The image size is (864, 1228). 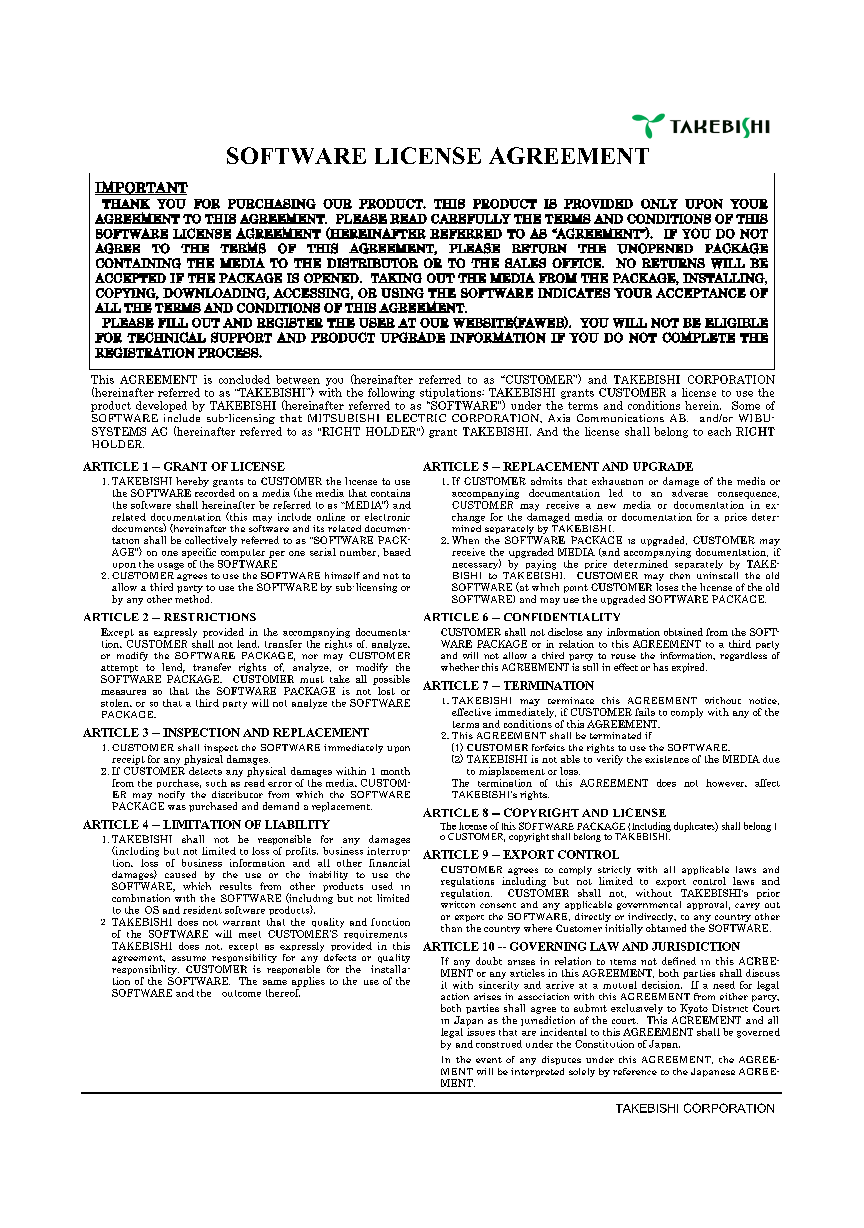 What do you see at coordinates (390, 493) in the screenshot?
I see `contains` at bounding box center [390, 493].
